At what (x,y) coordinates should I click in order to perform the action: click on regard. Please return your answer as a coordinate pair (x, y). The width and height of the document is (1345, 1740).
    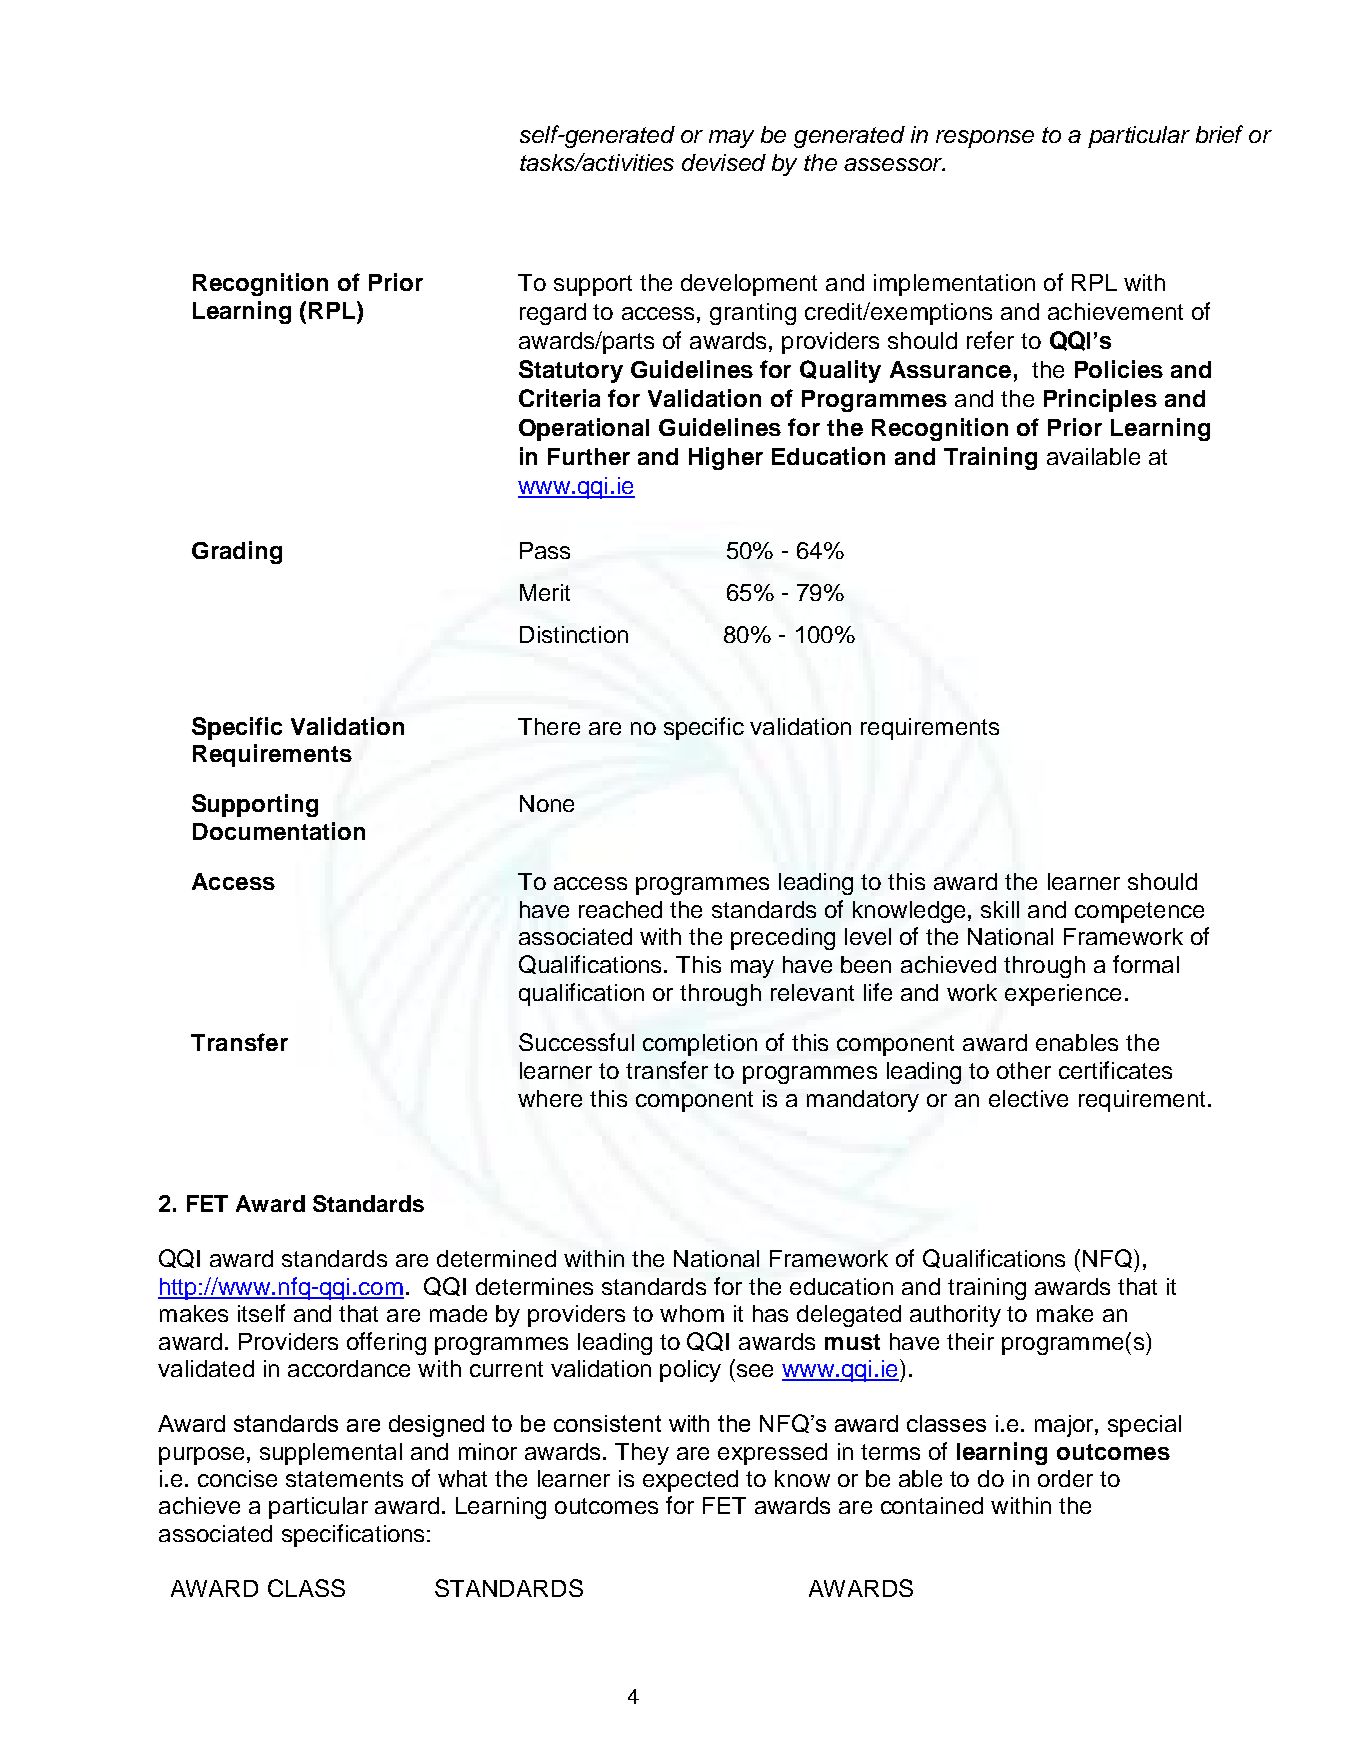
    Looking at the image, I should click on (553, 314).
